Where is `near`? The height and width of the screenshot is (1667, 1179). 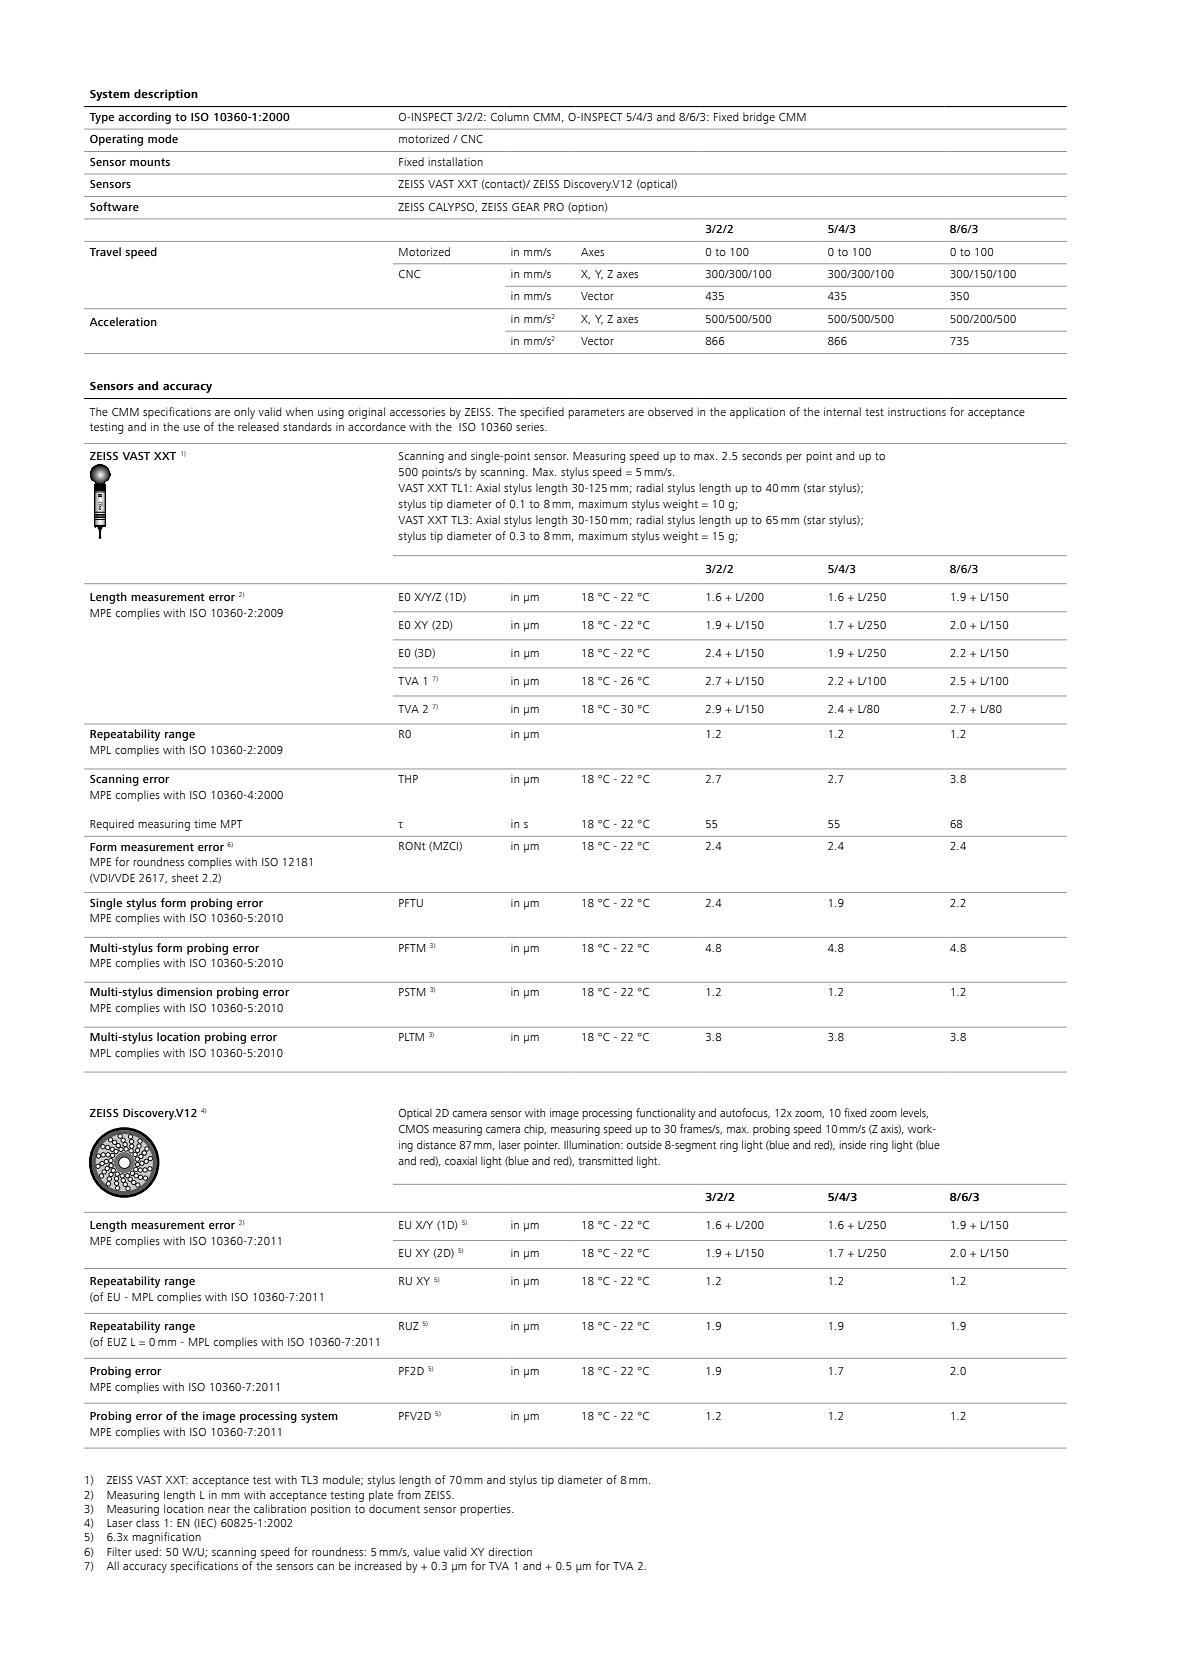 near is located at coordinates (219, 1510).
